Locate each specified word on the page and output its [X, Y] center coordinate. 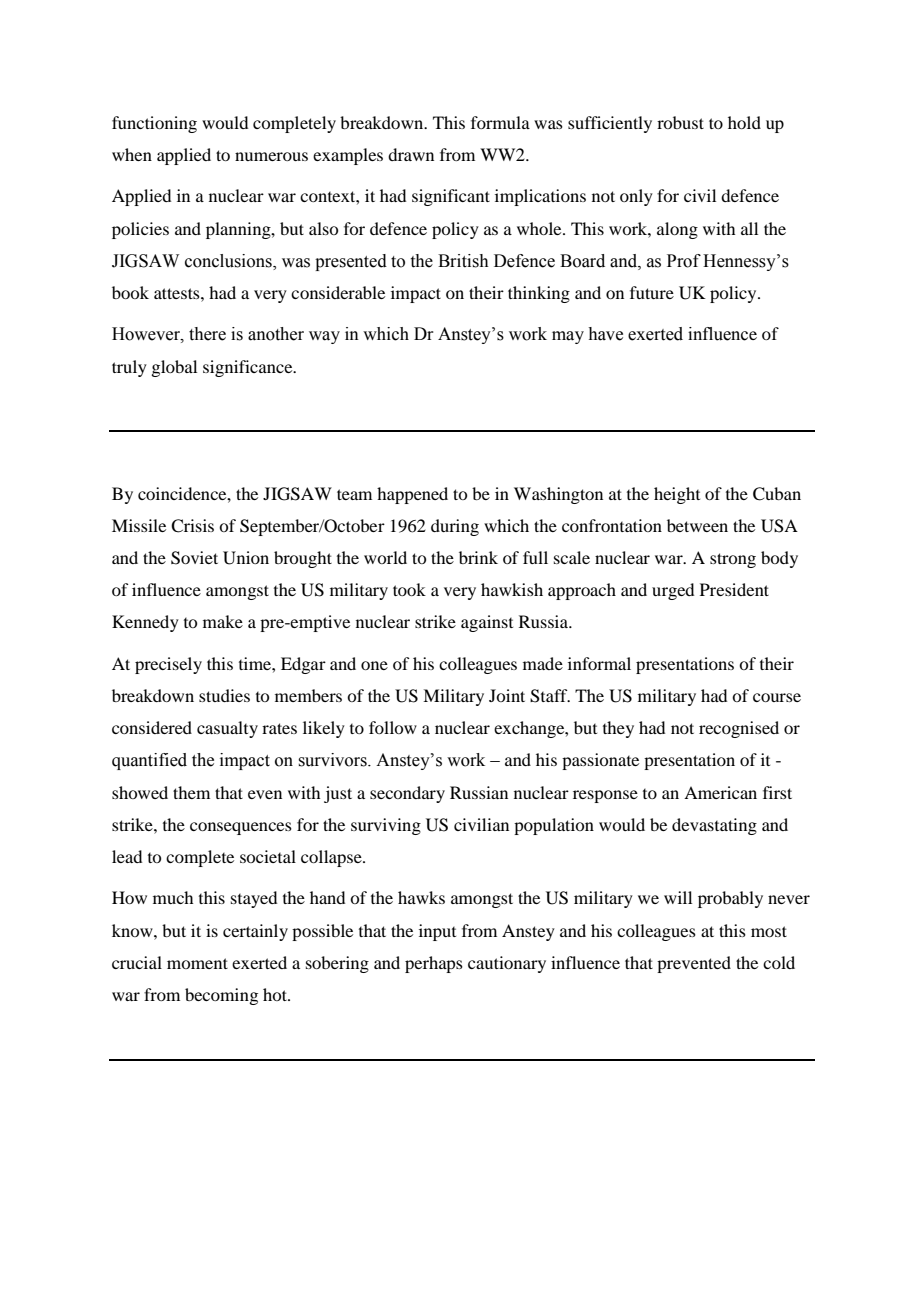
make [223, 621]
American [720, 792]
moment [197, 963]
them [191, 792]
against [487, 623]
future [652, 292]
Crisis [192, 526]
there [207, 334]
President [734, 589]
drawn [411, 154]
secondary [407, 794]
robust [680, 122]
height [677, 495]
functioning [154, 124]
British [463, 261]
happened [412, 495]
